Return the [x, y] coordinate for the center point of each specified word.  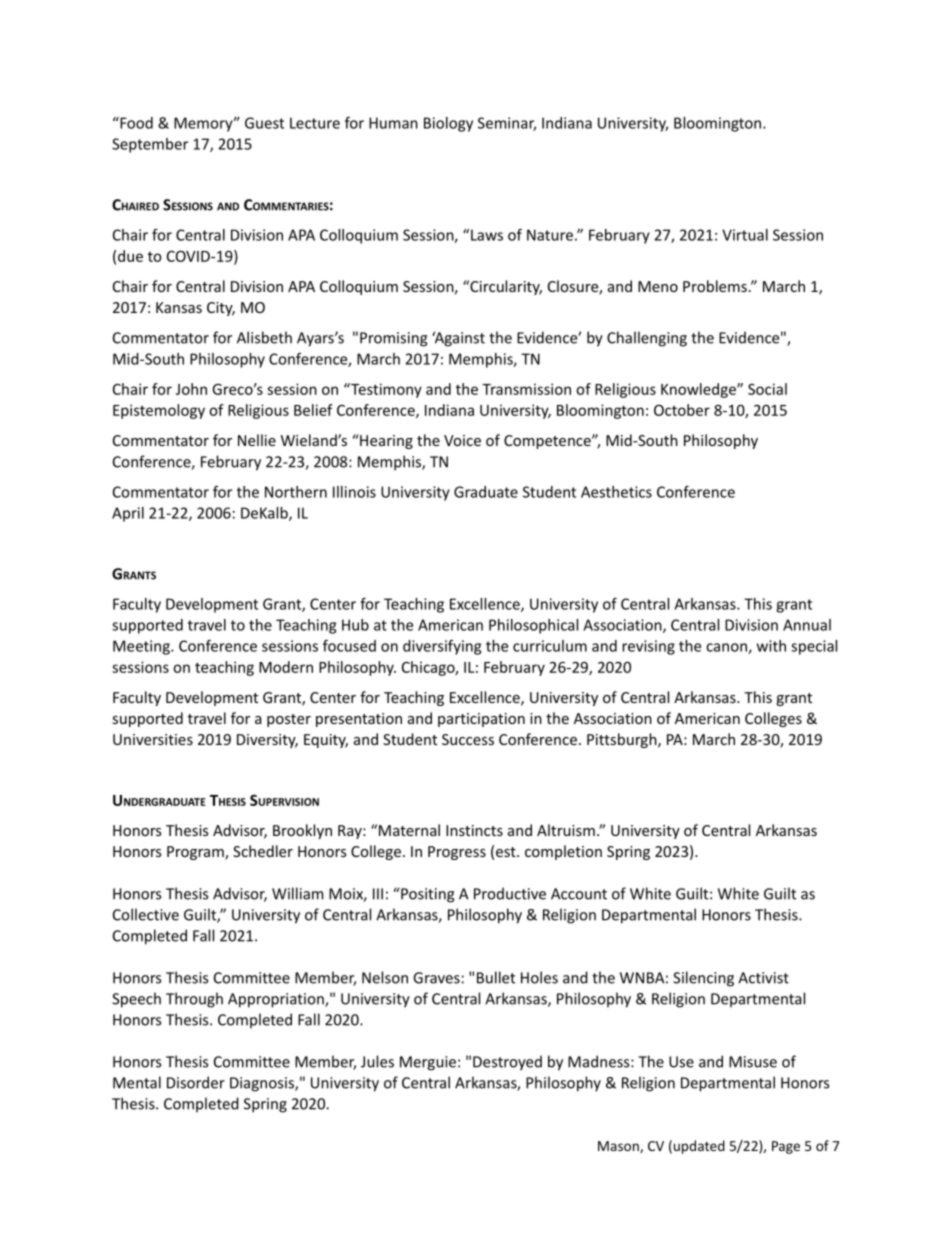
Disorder [196, 1082]
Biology [448, 124]
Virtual [745, 235]
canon [727, 648]
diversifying [442, 647]
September [150, 145]
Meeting [142, 647]
